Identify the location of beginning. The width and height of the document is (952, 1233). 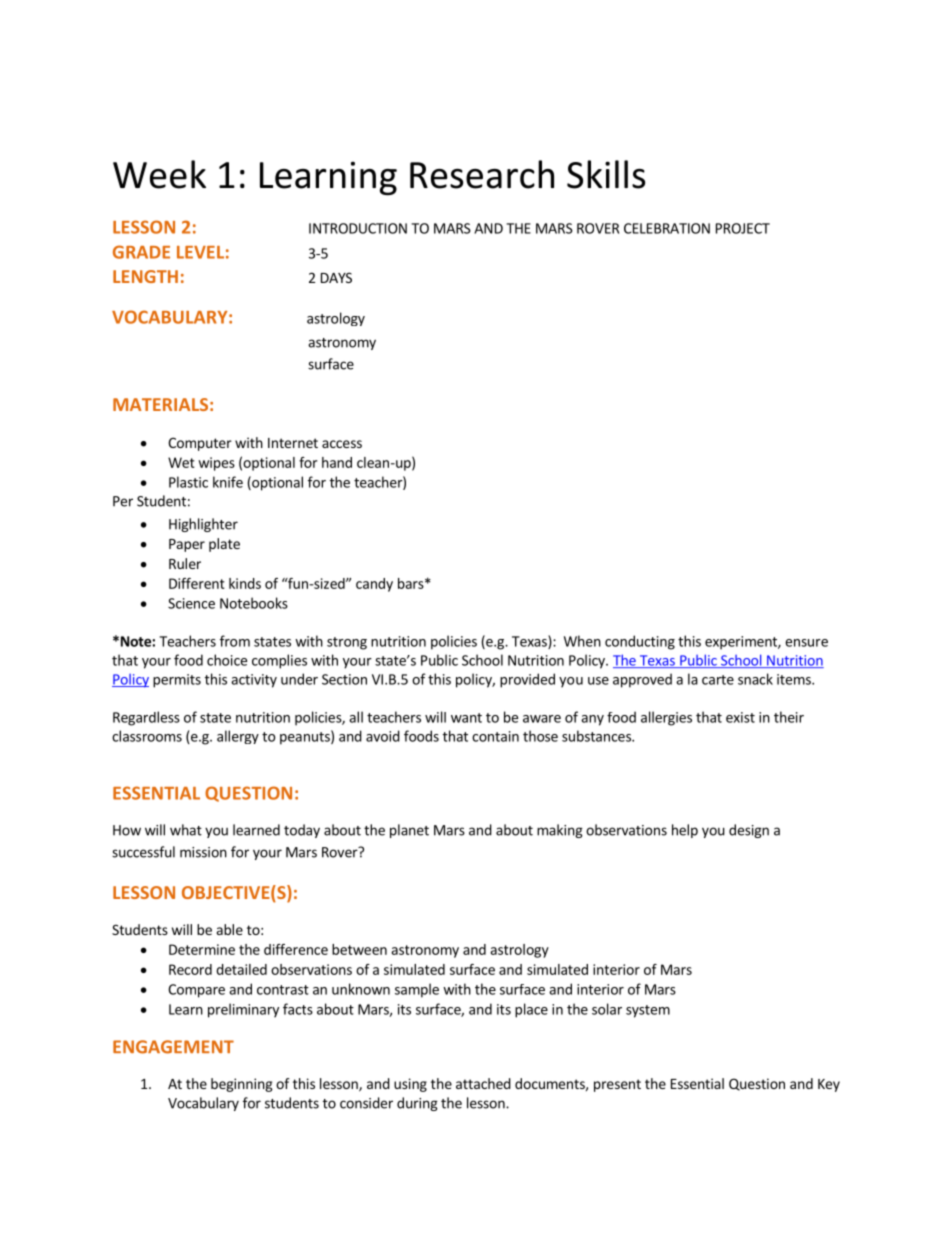
(242, 1085).
